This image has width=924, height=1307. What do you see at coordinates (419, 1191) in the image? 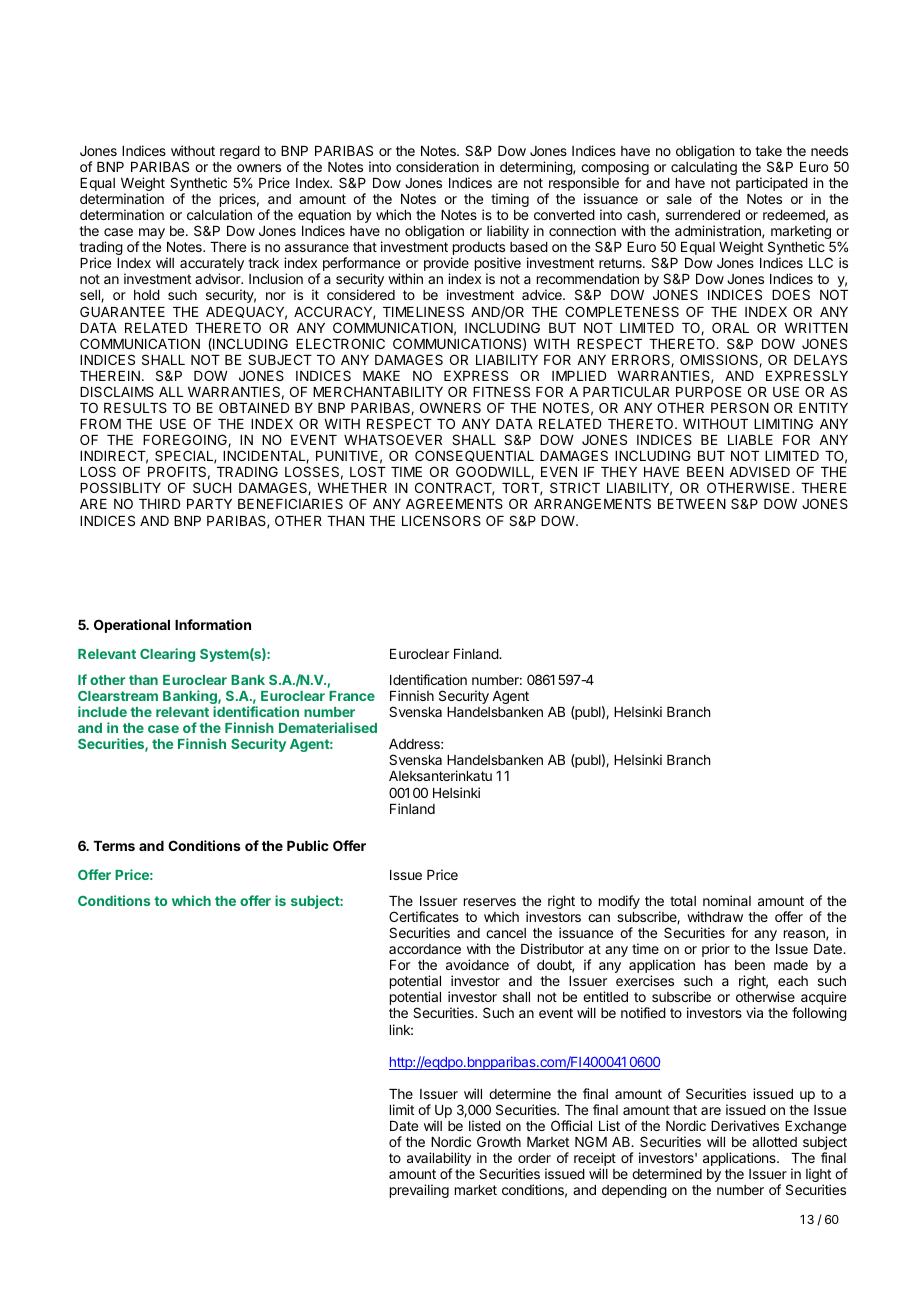
I see `prevailing` at bounding box center [419, 1191].
